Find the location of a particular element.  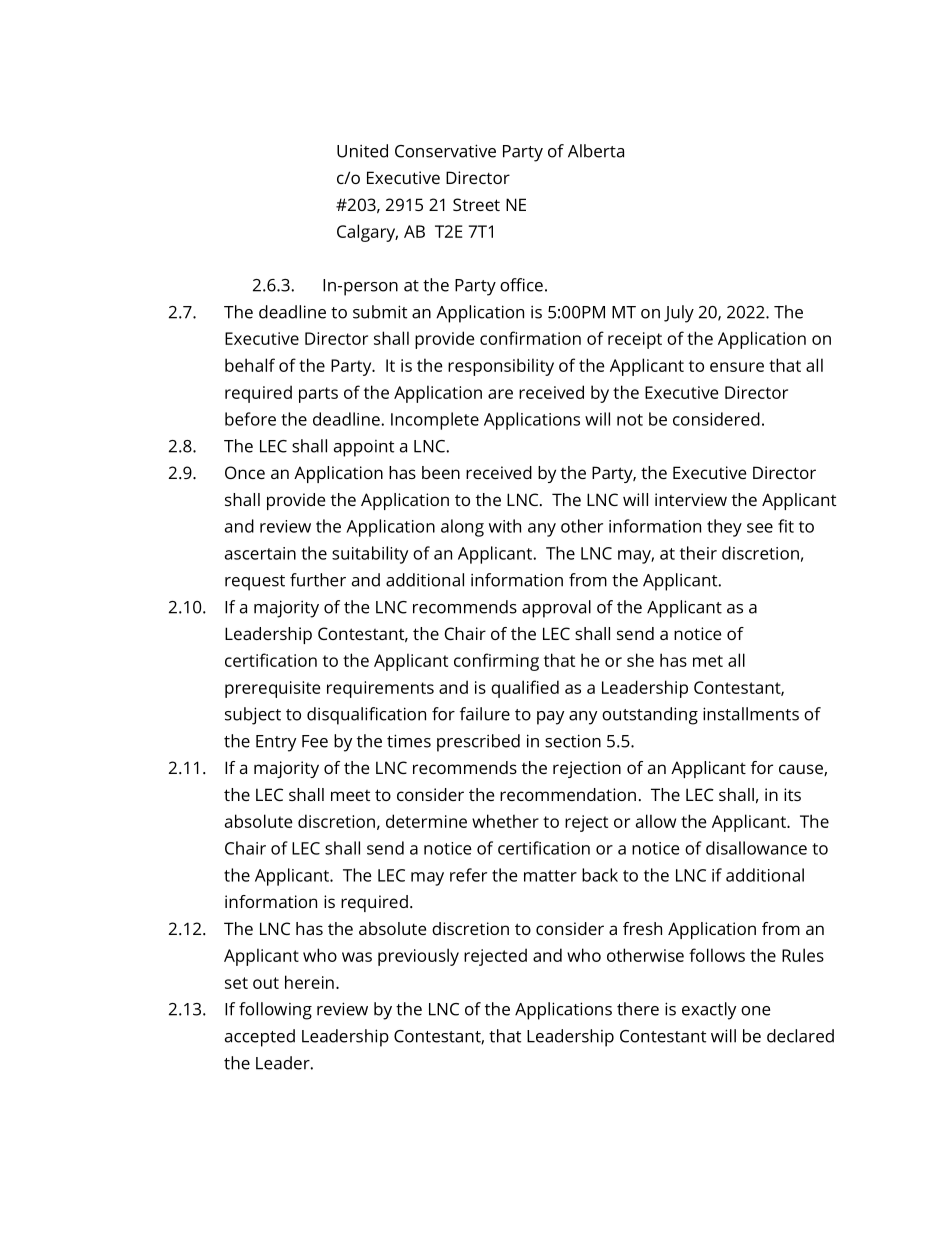

further is located at coordinates (318, 580).
